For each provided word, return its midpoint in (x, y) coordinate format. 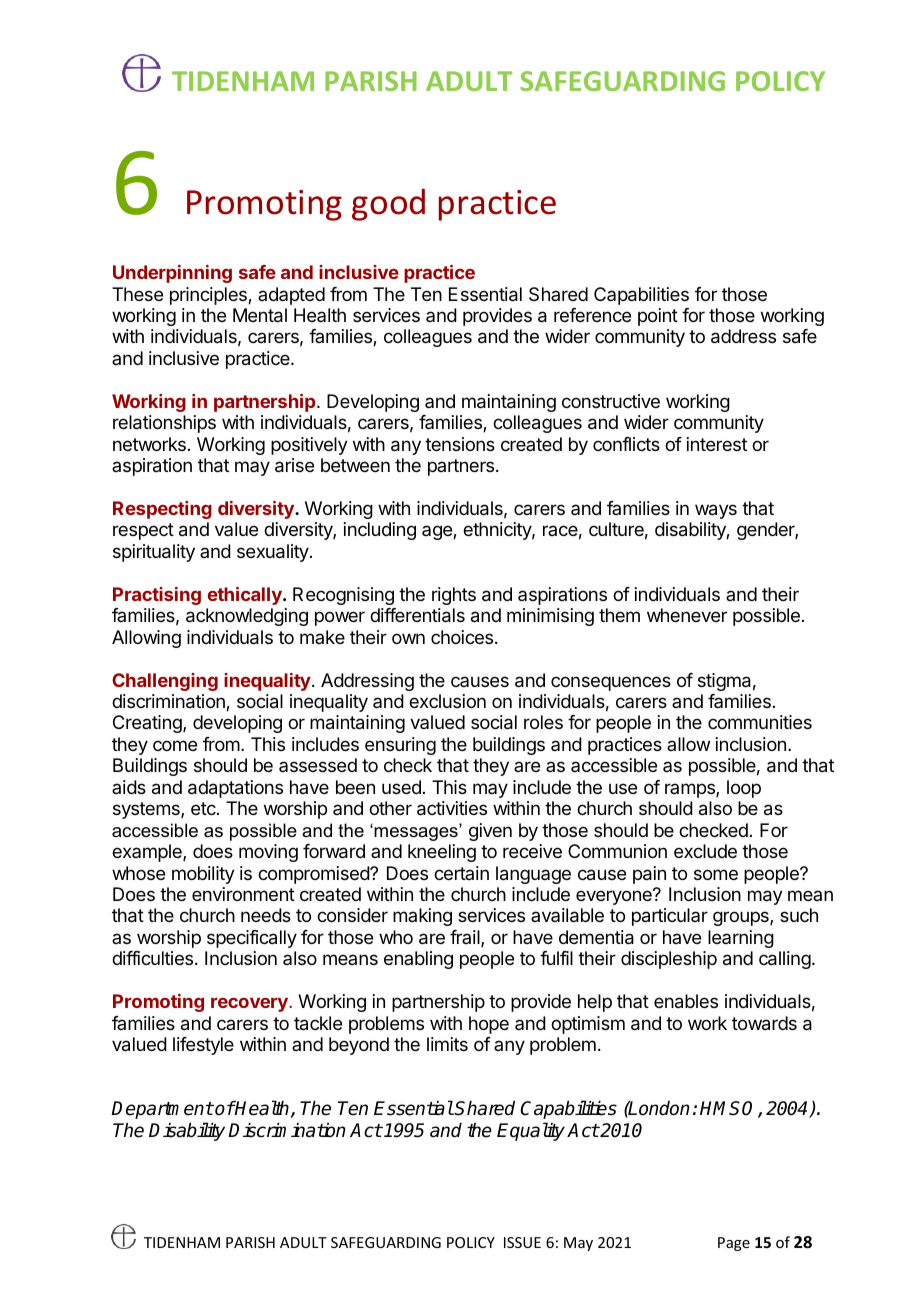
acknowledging (247, 617)
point (658, 317)
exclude (705, 851)
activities (452, 808)
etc (204, 808)
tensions (460, 444)
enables (686, 1001)
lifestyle (203, 1046)
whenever (687, 615)
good (388, 204)
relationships (164, 424)
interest (717, 444)
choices (462, 637)
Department (162, 1110)
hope (489, 1025)
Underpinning (172, 274)
